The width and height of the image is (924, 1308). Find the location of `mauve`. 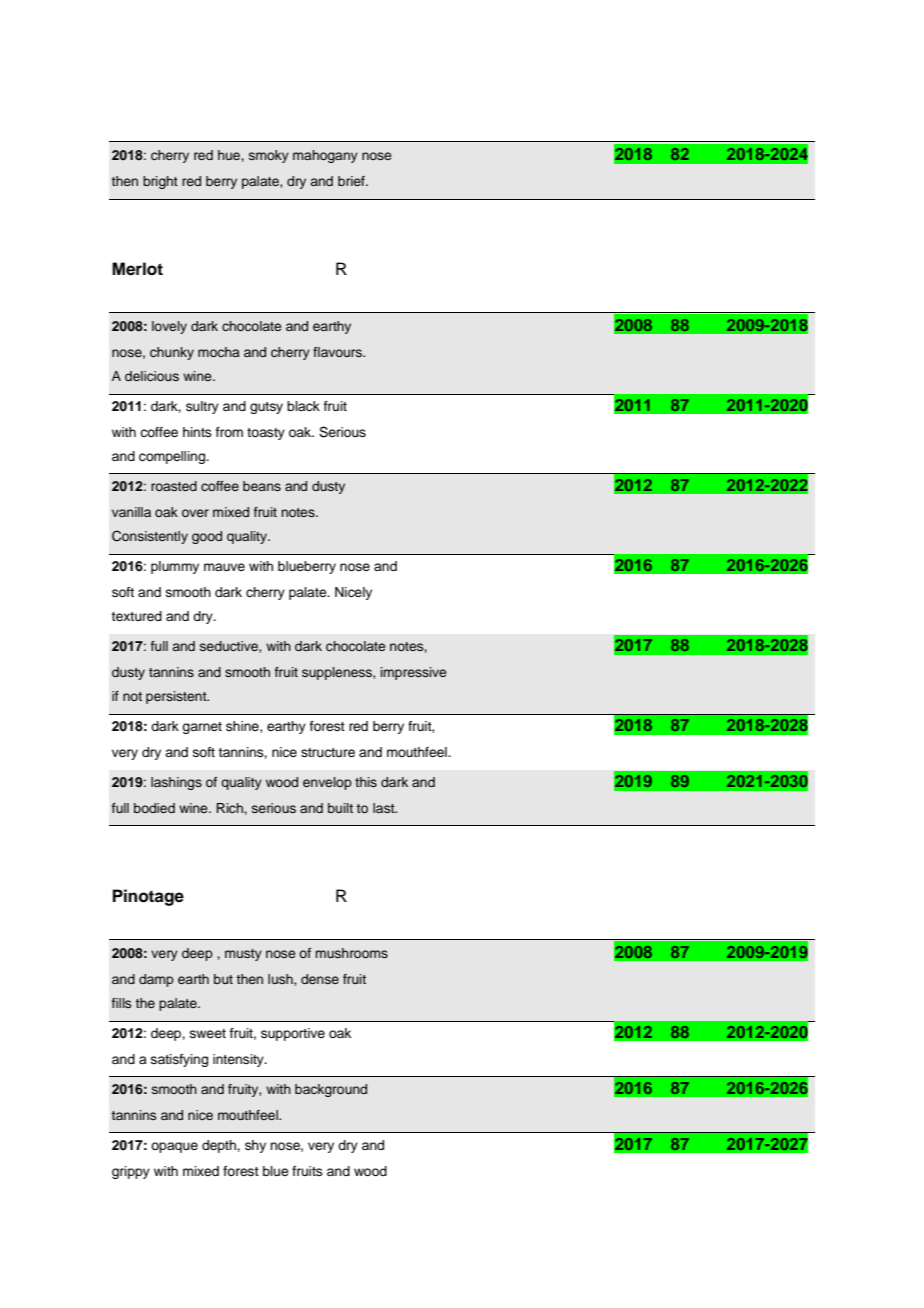

mauve is located at coordinates (224, 567).
